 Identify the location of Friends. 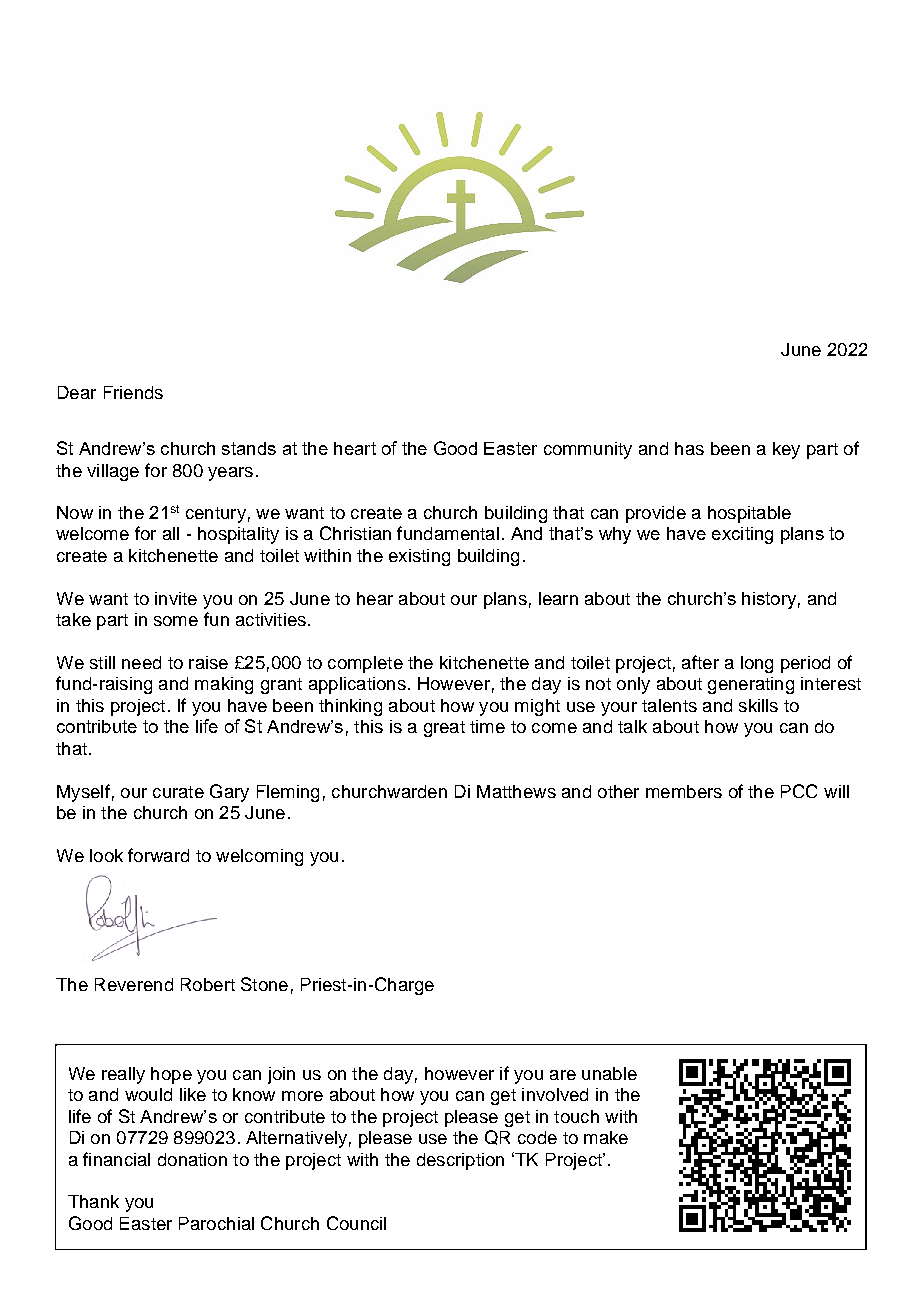
(133, 392).
